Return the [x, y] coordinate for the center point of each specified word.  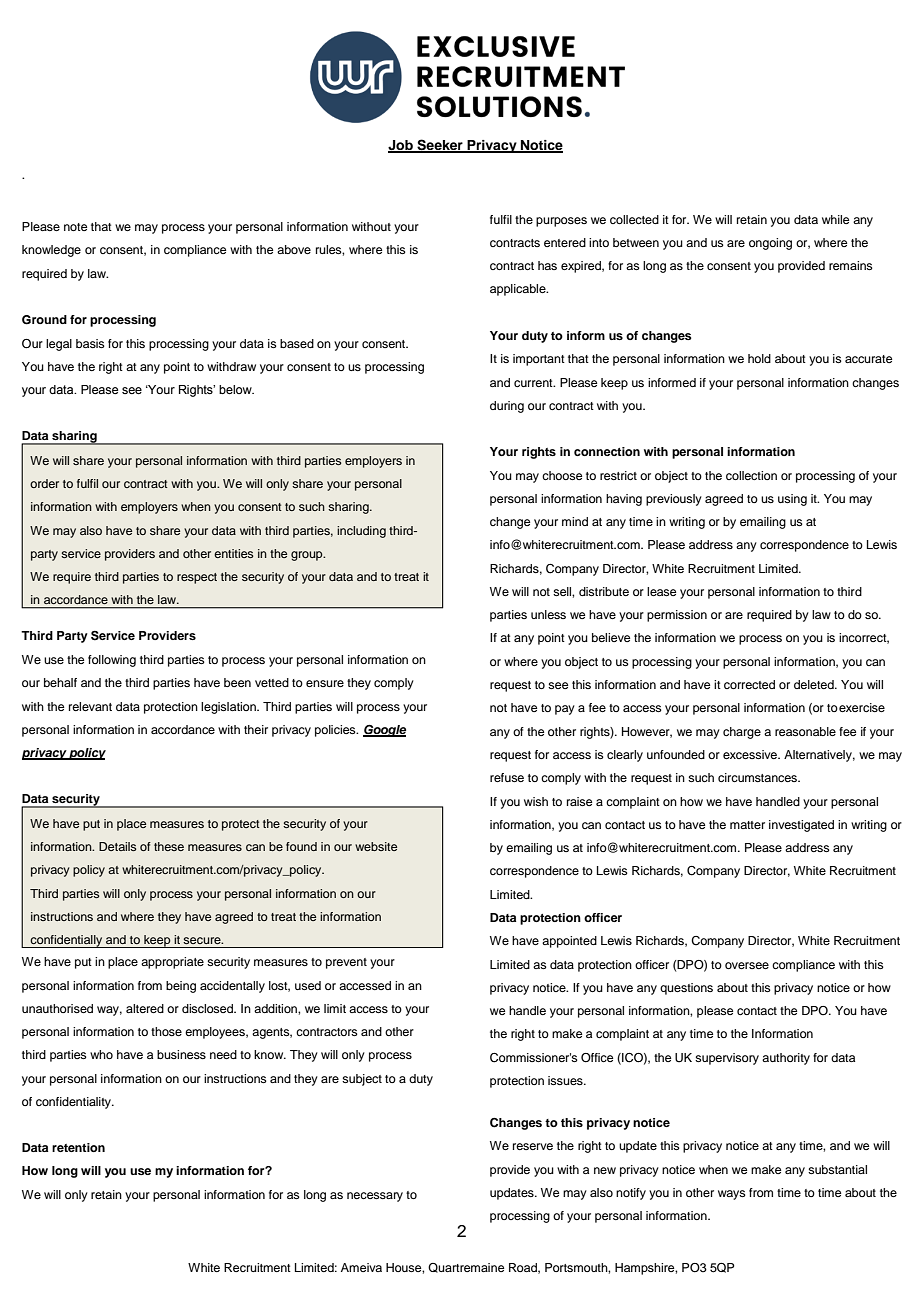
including [361, 532]
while [835, 219]
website [376, 846]
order [44, 483]
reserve [533, 1146]
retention [78, 1147]
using [792, 500]
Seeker [440, 146]
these [169, 846]
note [75, 227]
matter [747, 825]
